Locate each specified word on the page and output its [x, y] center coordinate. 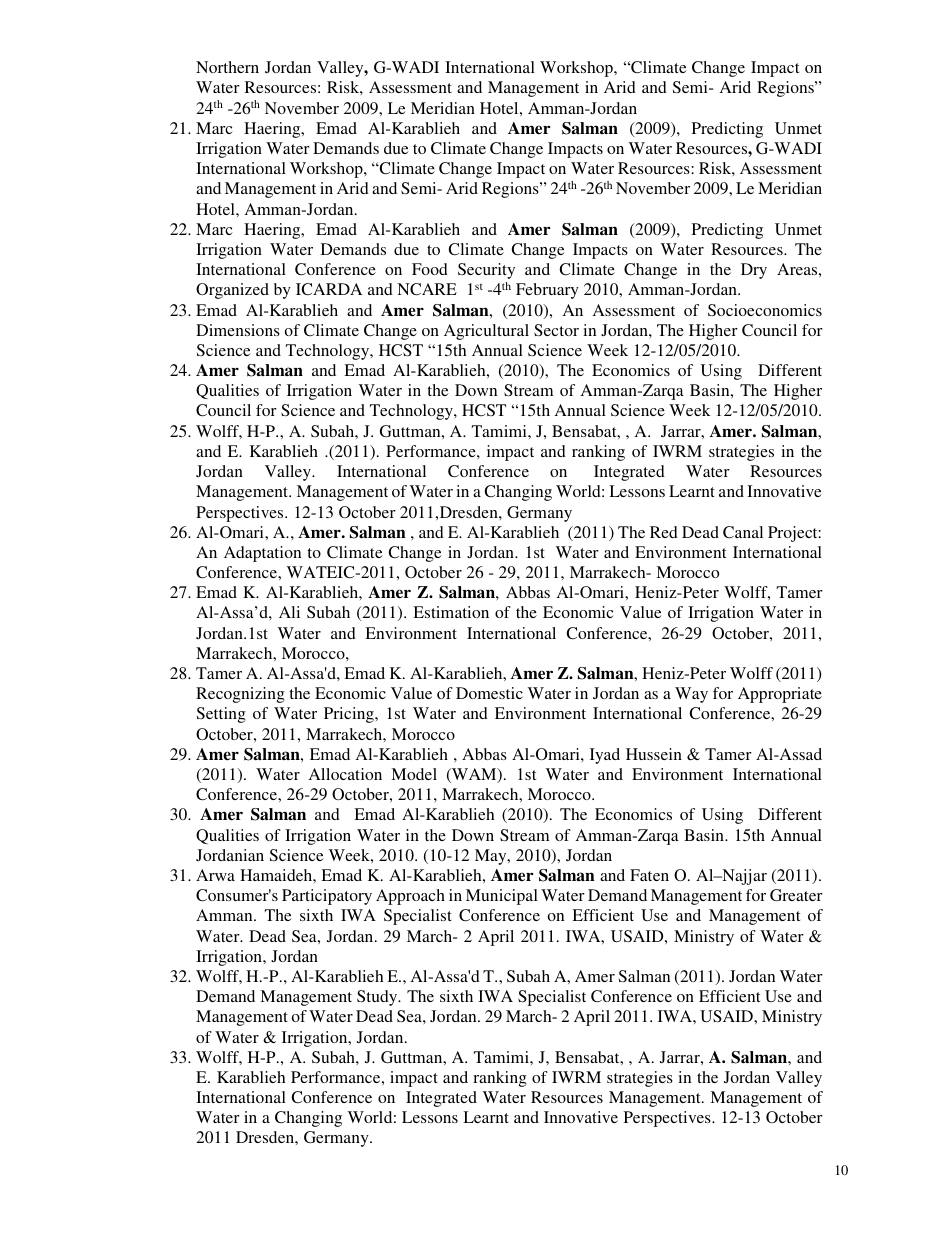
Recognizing [240, 695]
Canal [743, 532]
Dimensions [238, 330]
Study [378, 998]
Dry [754, 271]
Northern [227, 67]
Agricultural [486, 332]
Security [486, 271]
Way [691, 695]
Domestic [489, 693]
